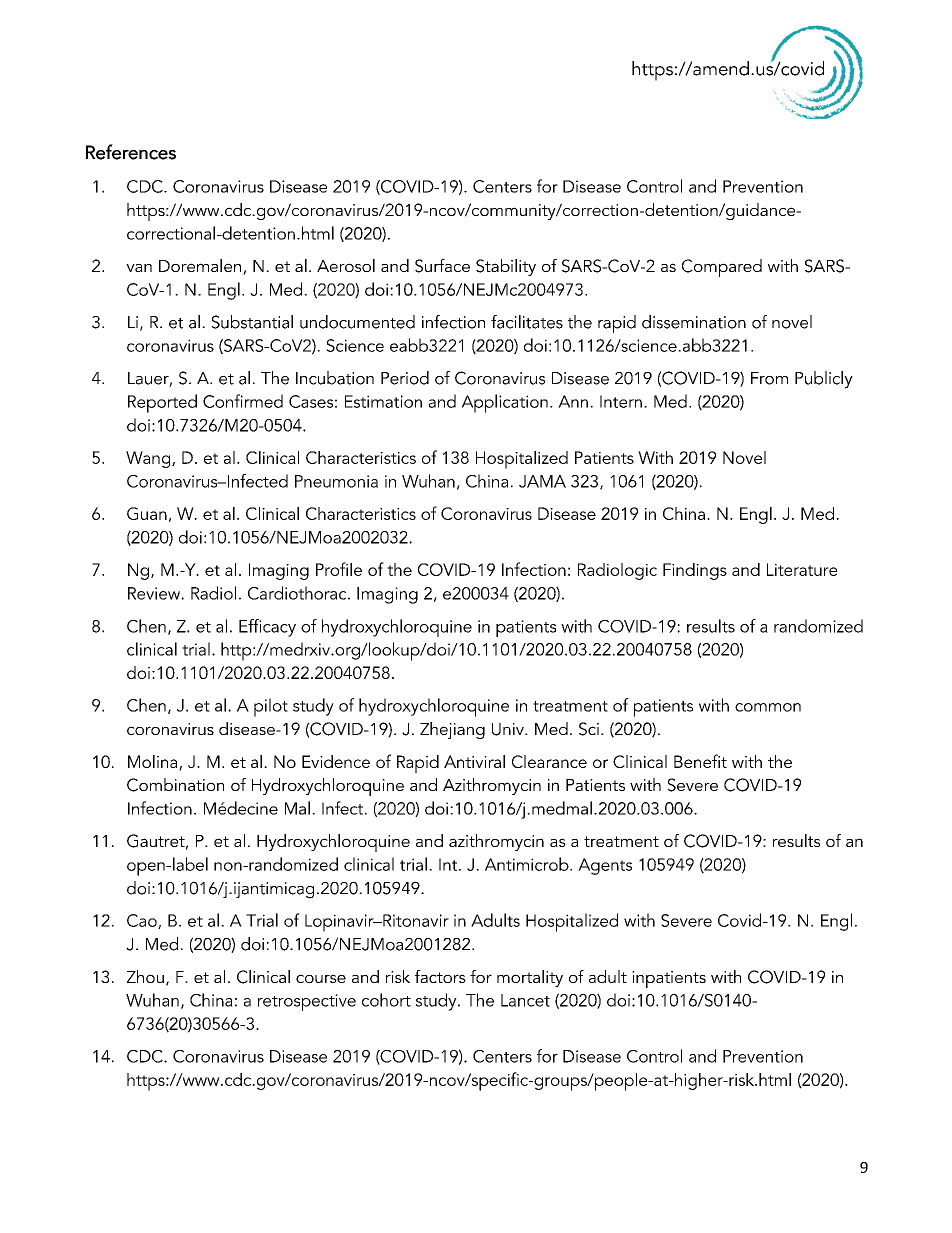 Image resolution: width=952 pixels, height=1233 pixels. Describe the element at coordinates (722, 268) in the image. I see `Compared` at that location.
